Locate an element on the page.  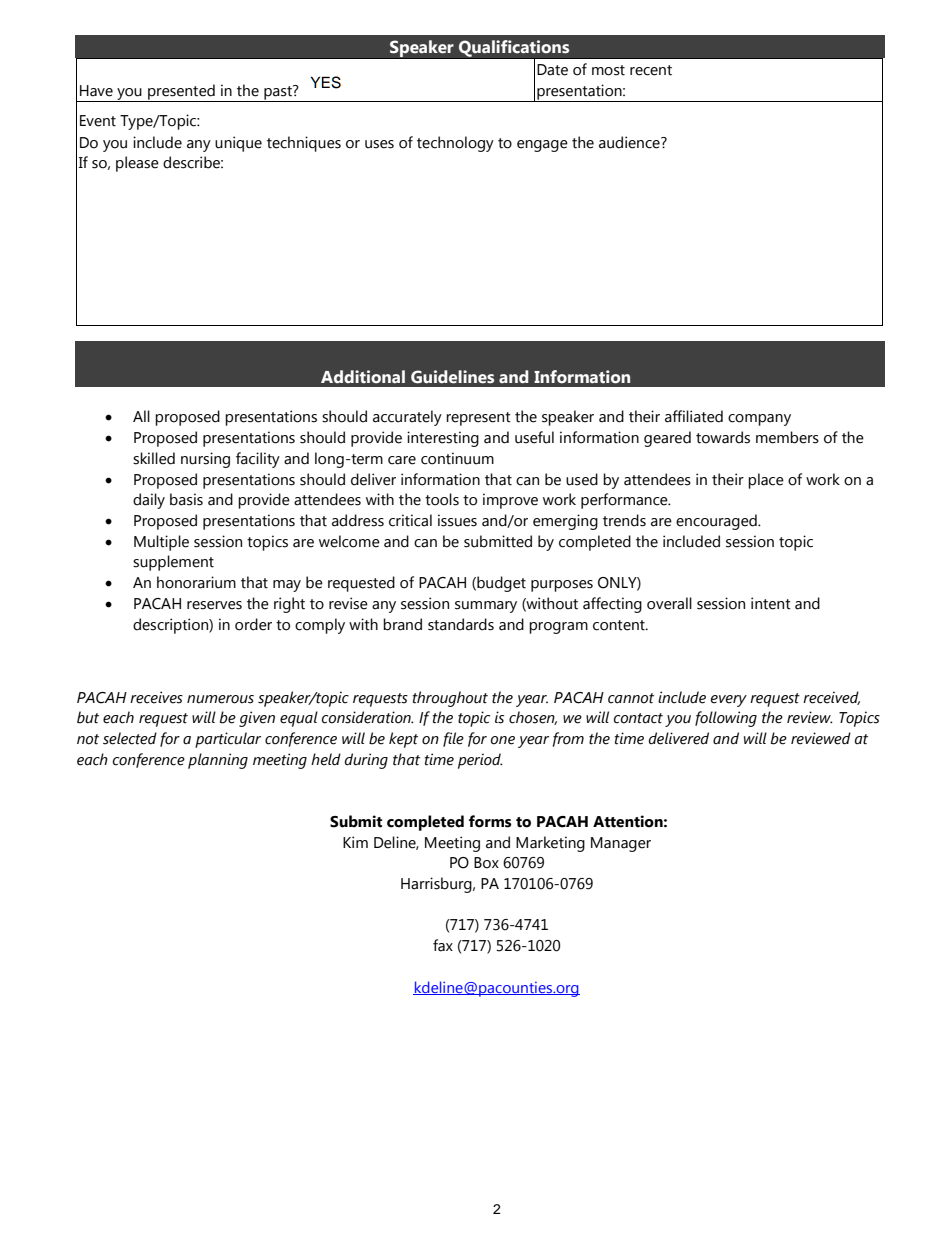
Kim is located at coordinates (355, 842).
